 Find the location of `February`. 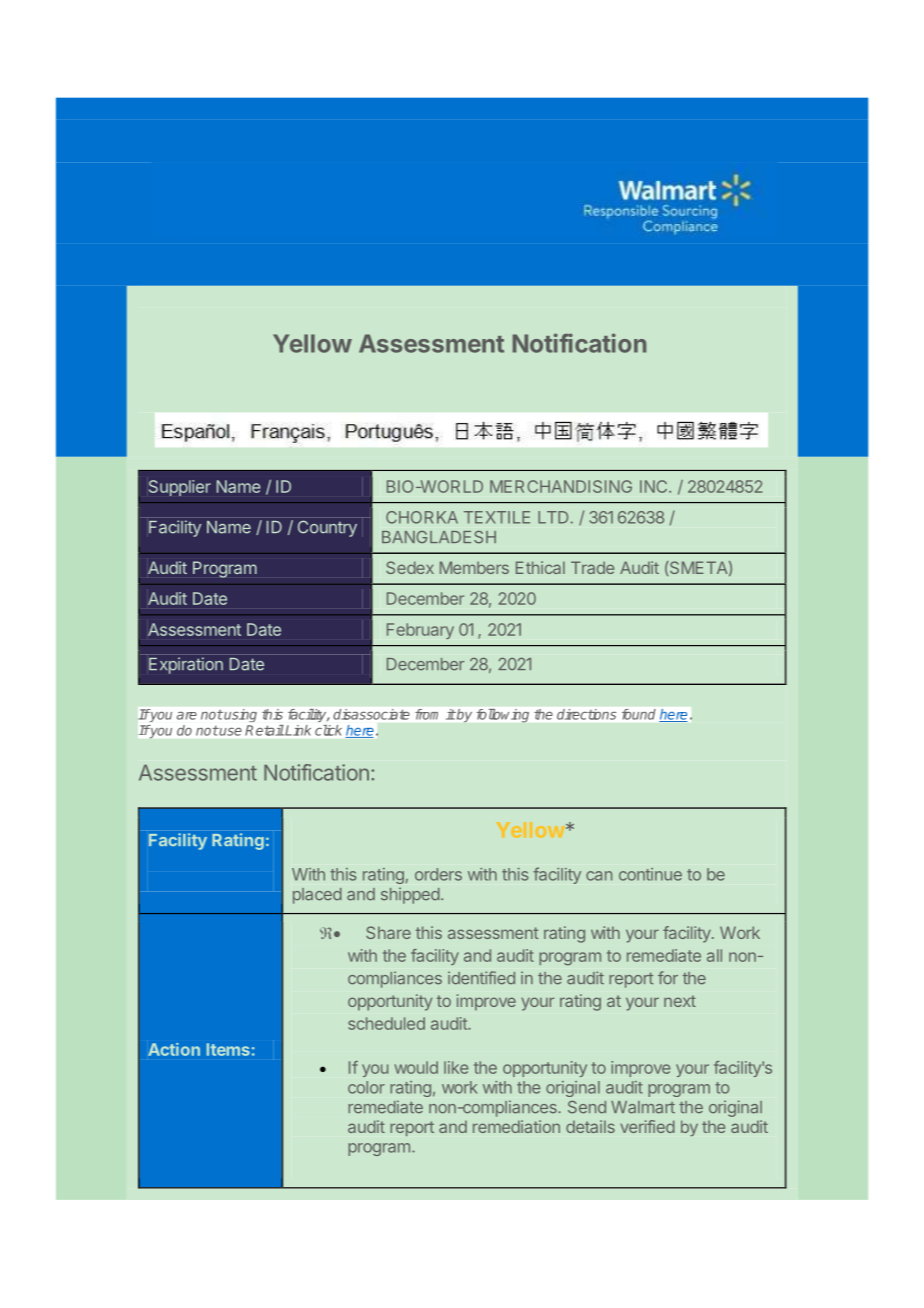

February is located at coordinates (420, 631).
